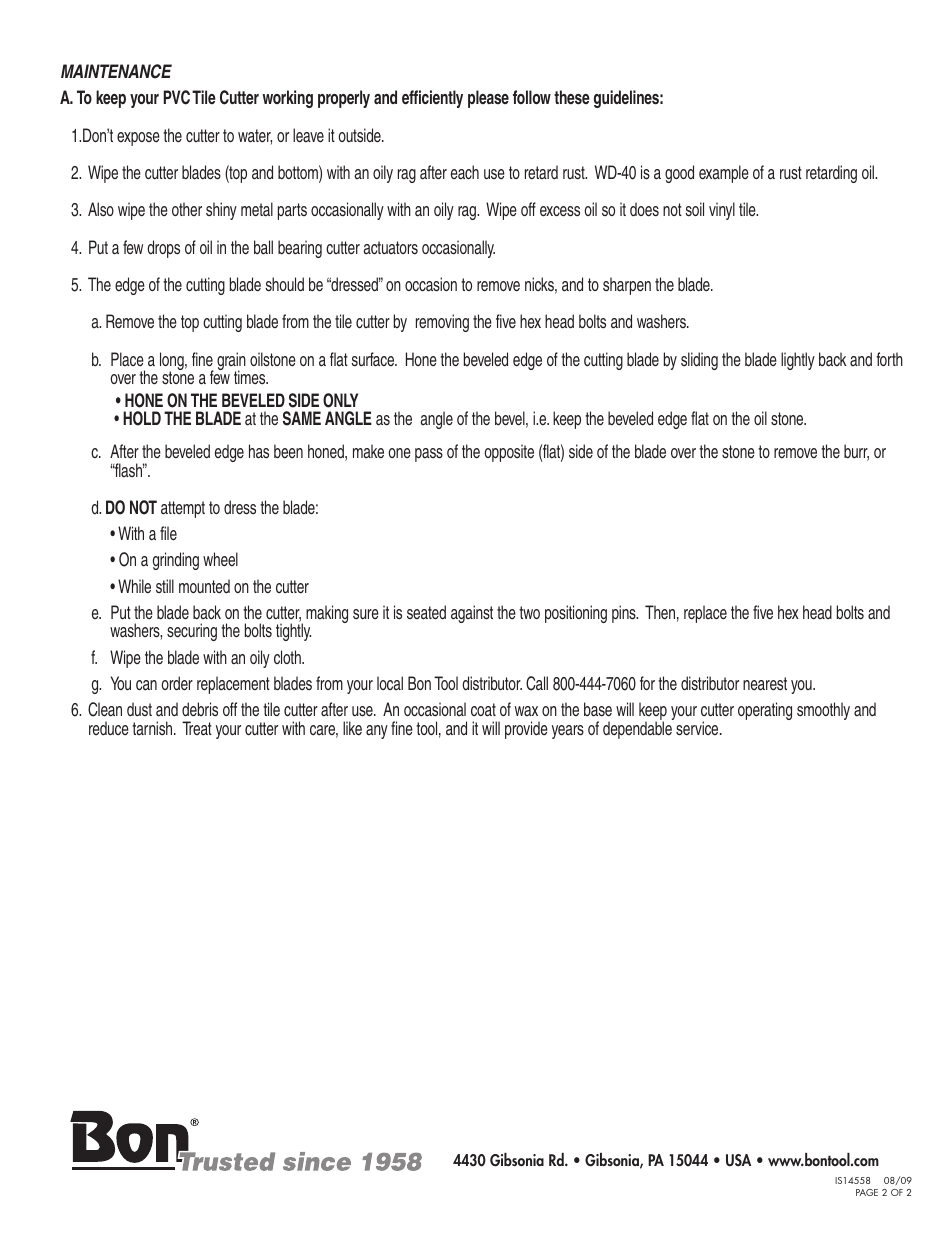 The height and width of the screenshot is (1233, 952). Describe the element at coordinates (867, 1192) in the screenshot. I see `PAGE` at that location.
